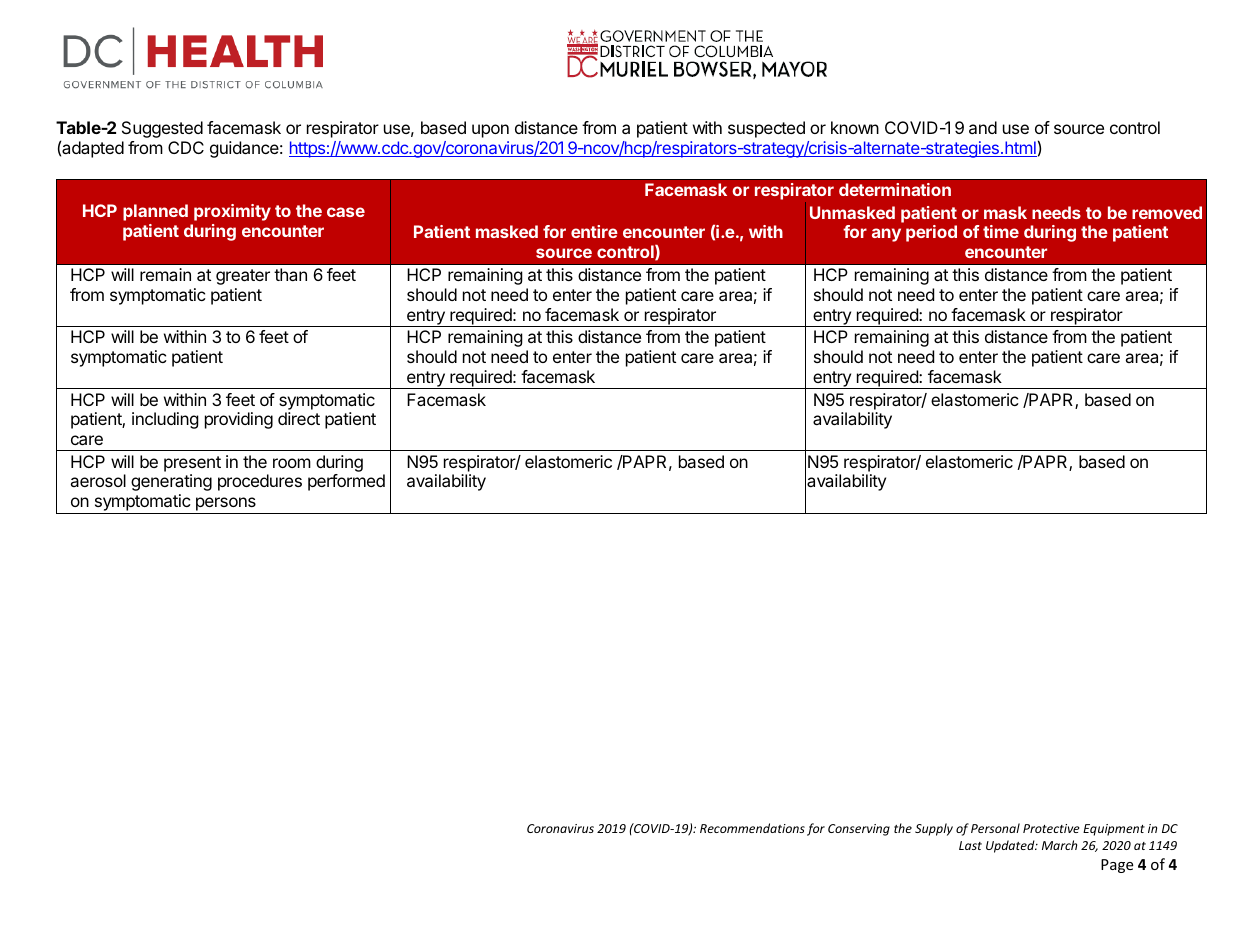  Describe the element at coordinates (752, 828) in the image. I see `Recommendations` at that location.
